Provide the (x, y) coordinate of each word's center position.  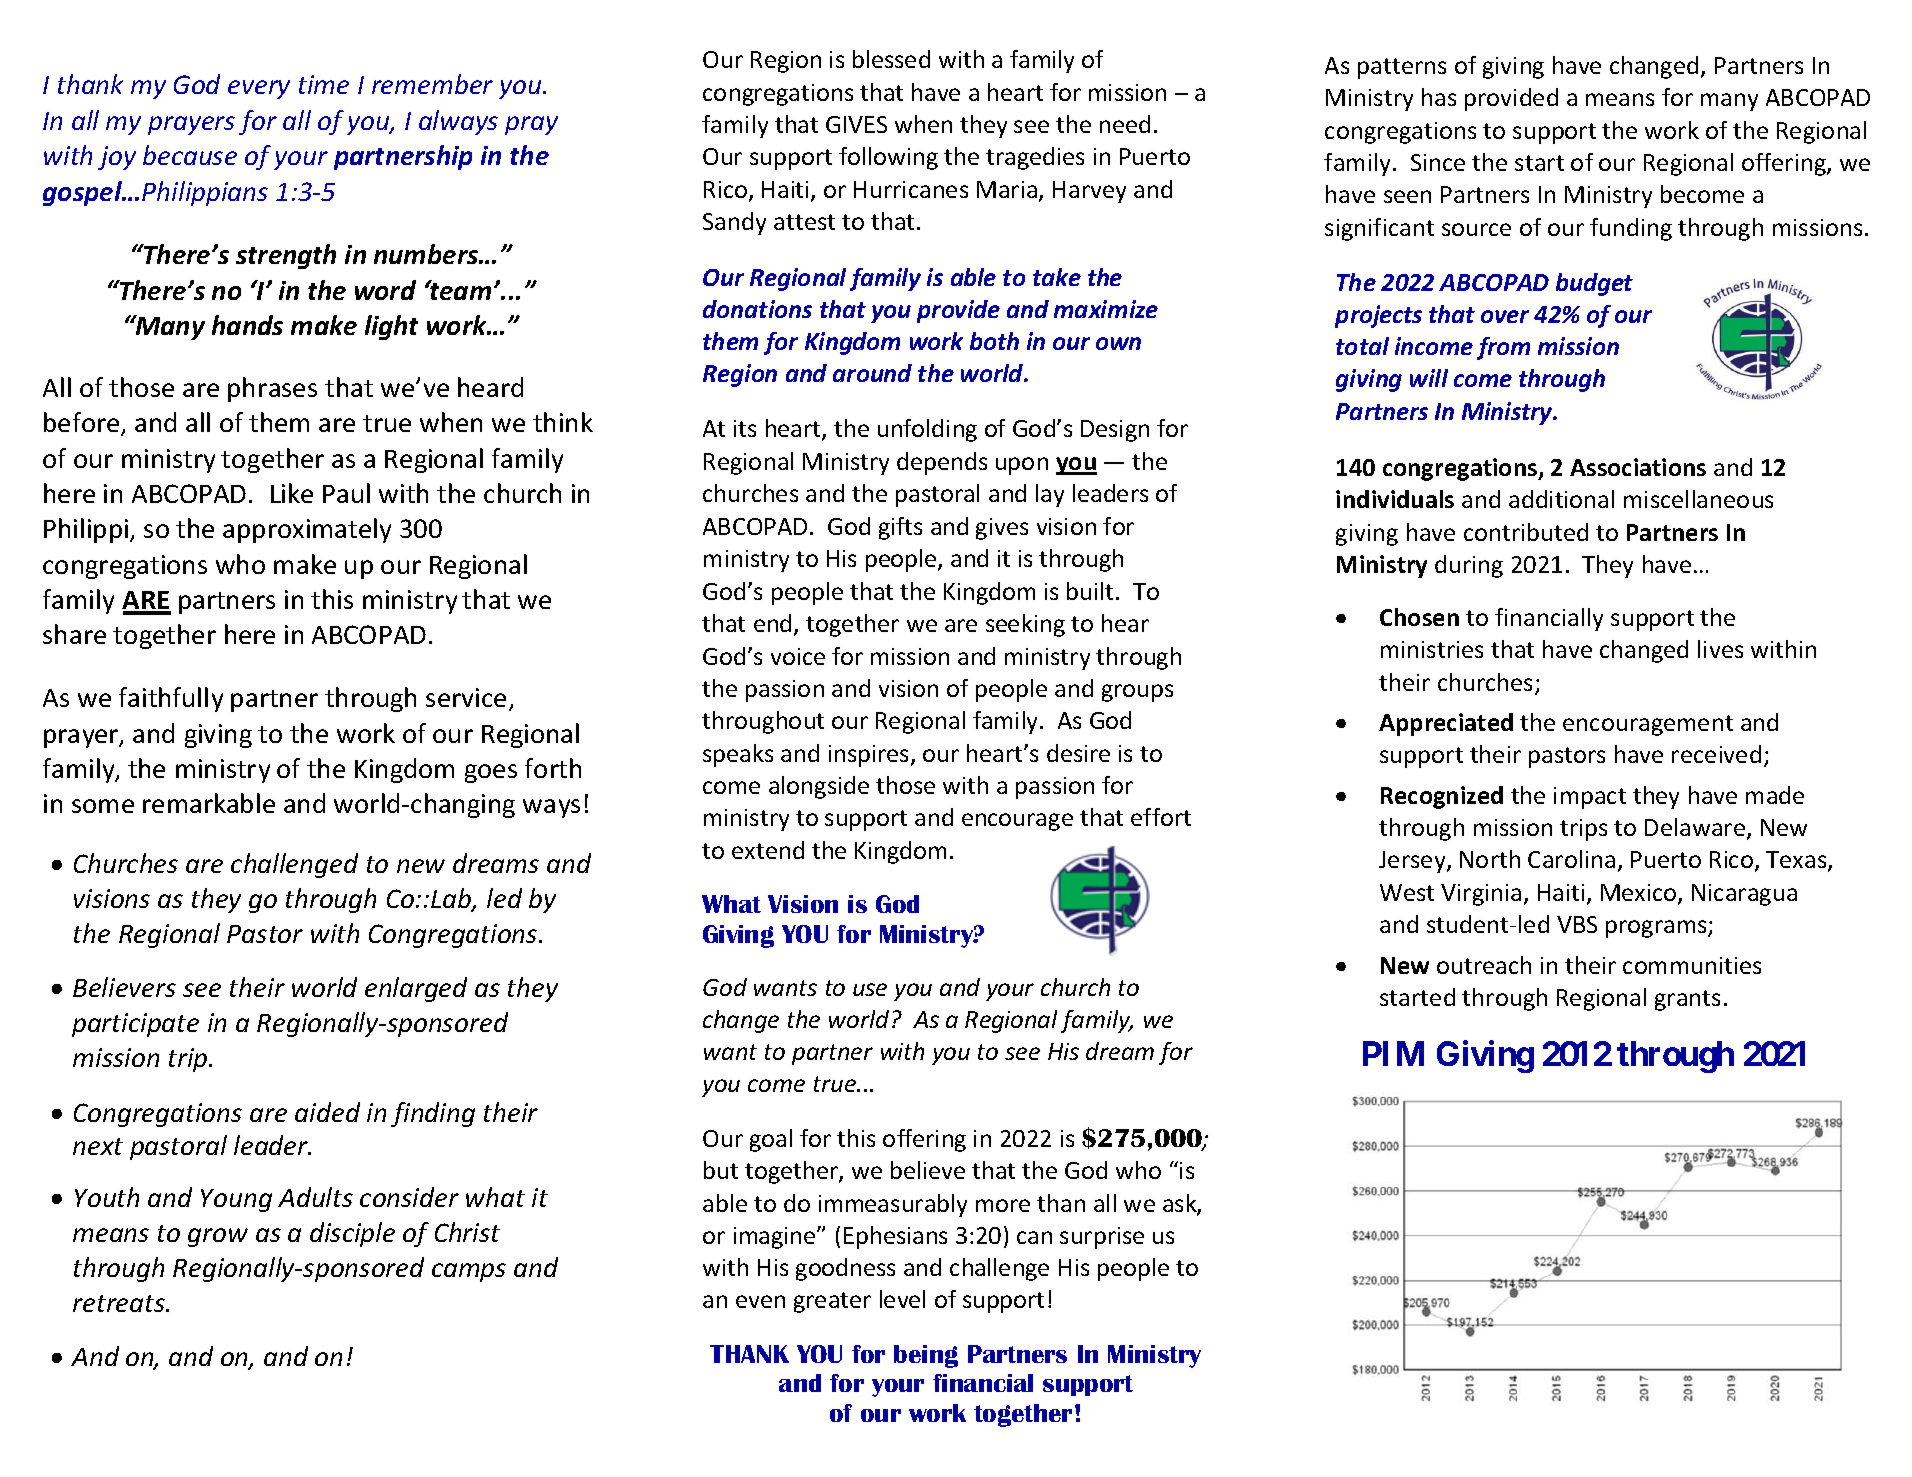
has (1439, 97)
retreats (120, 1303)
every (259, 89)
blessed (891, 59)
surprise (1102, 1238)
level (902, 1299)
